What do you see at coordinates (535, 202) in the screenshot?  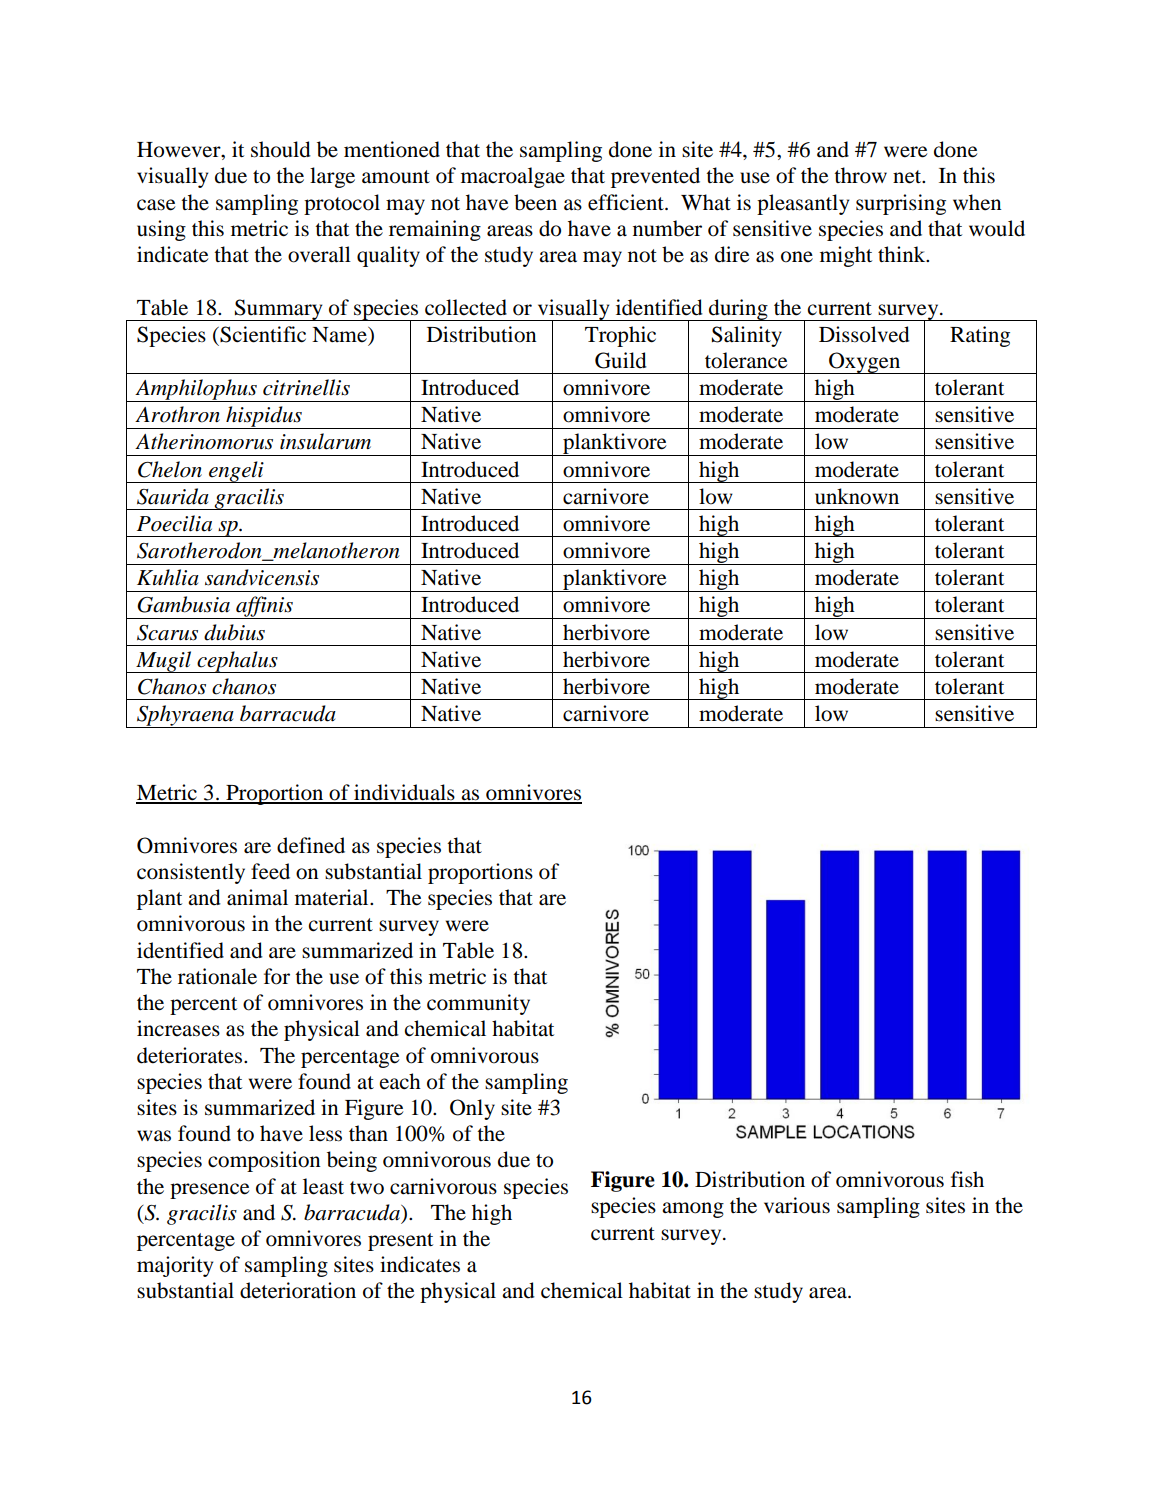 I see `been` at bounding box center [535, 202].
